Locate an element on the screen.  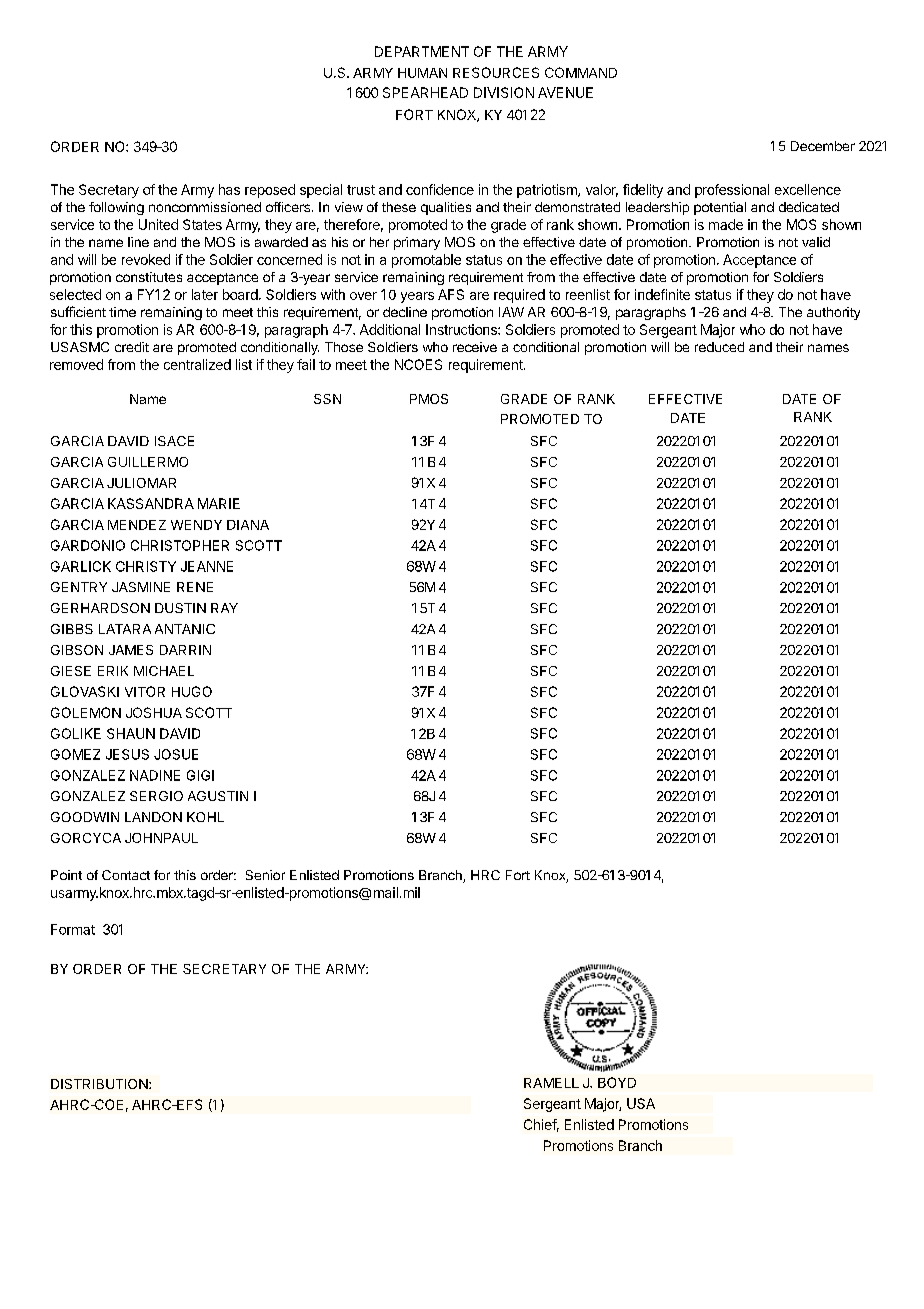
Contact is located at coordinates (126, 875).
